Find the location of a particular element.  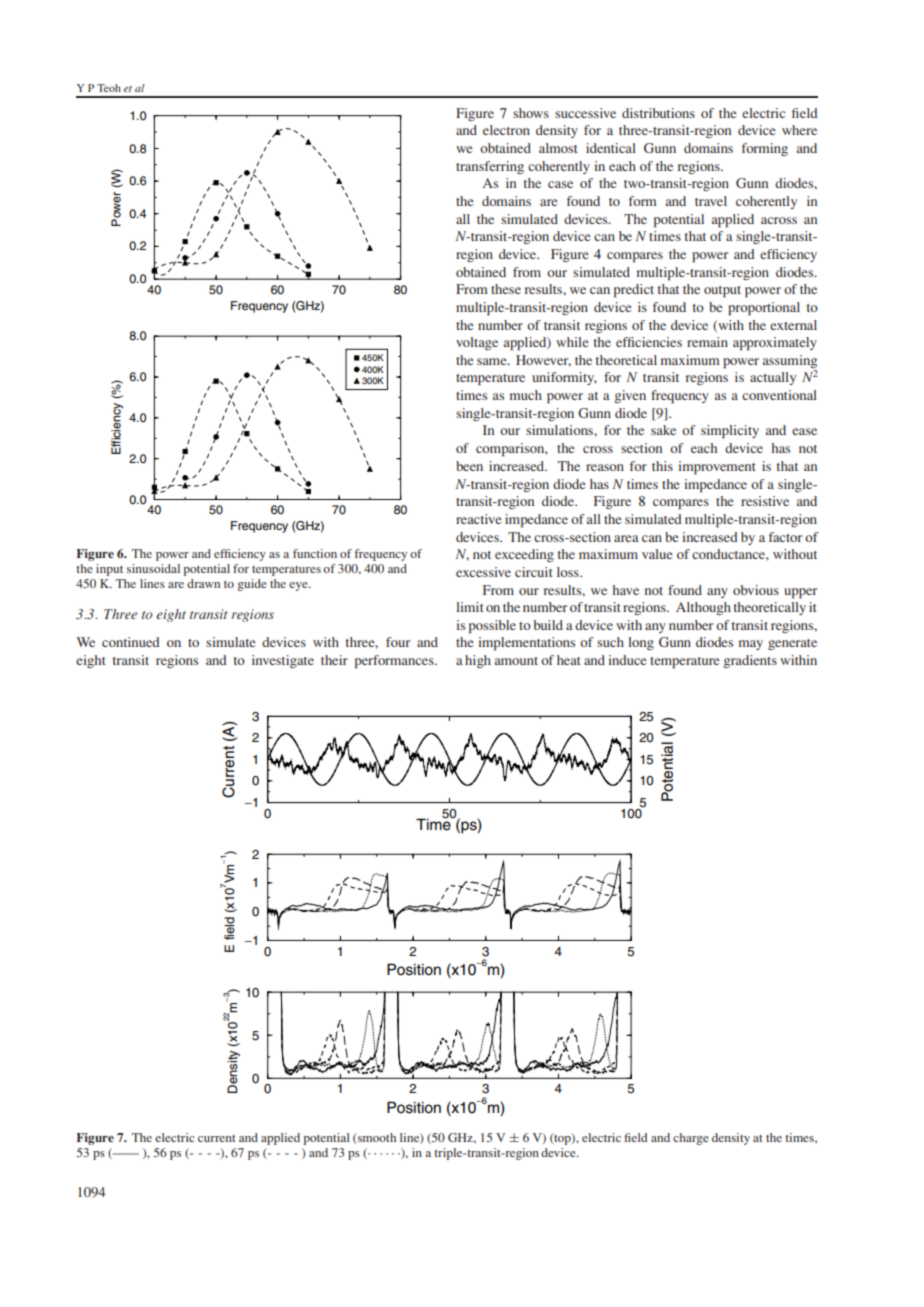

drawn is located at coordinates (203, 583).
